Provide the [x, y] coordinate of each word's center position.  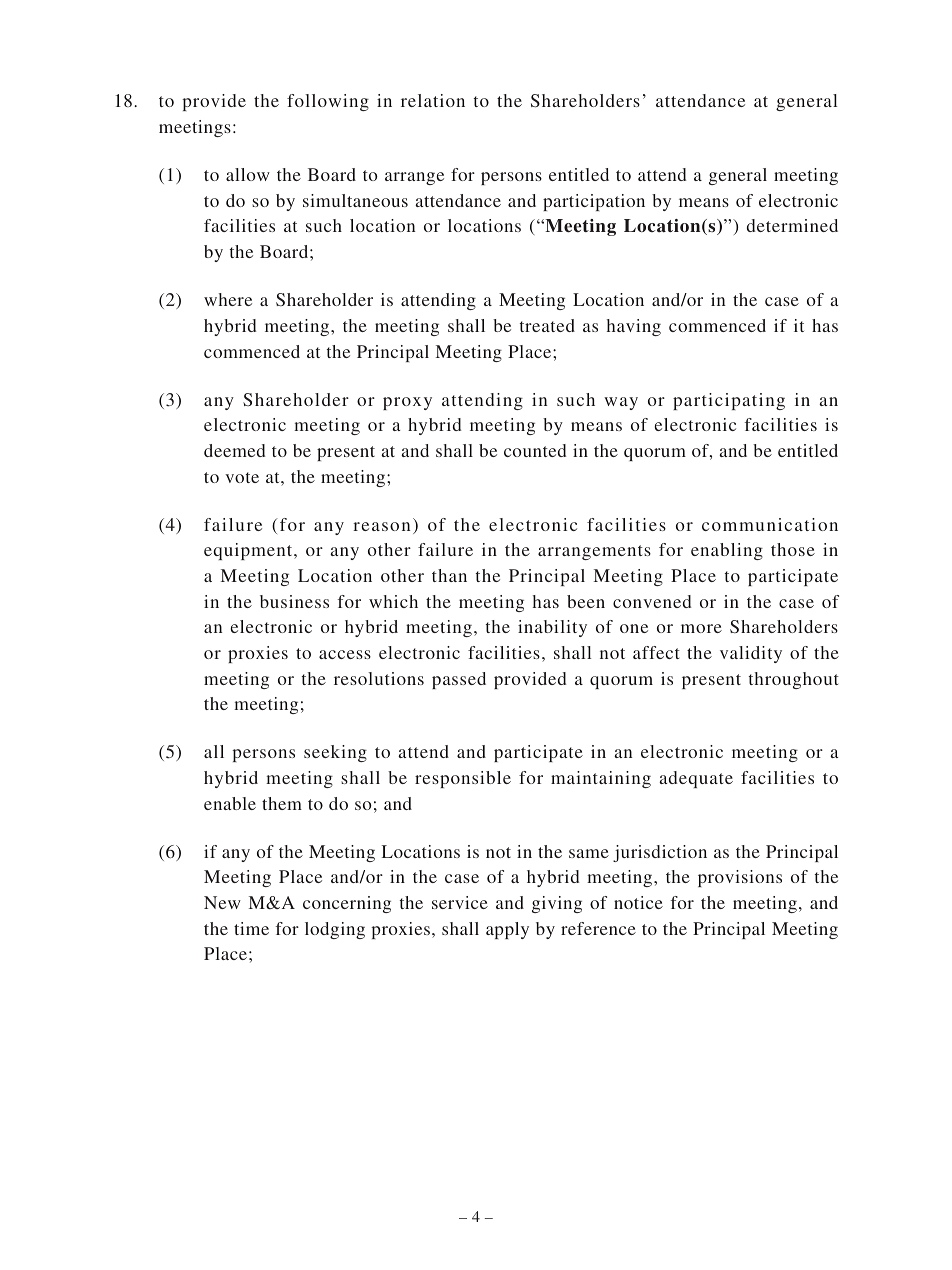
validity [751, 654]
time [251, 928]
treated [547, 325]
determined [792, 225]
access [345, 654]
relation [433, 100]
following [328, 102]
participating [729, 401]
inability [552, 628]
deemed [234, 450]
